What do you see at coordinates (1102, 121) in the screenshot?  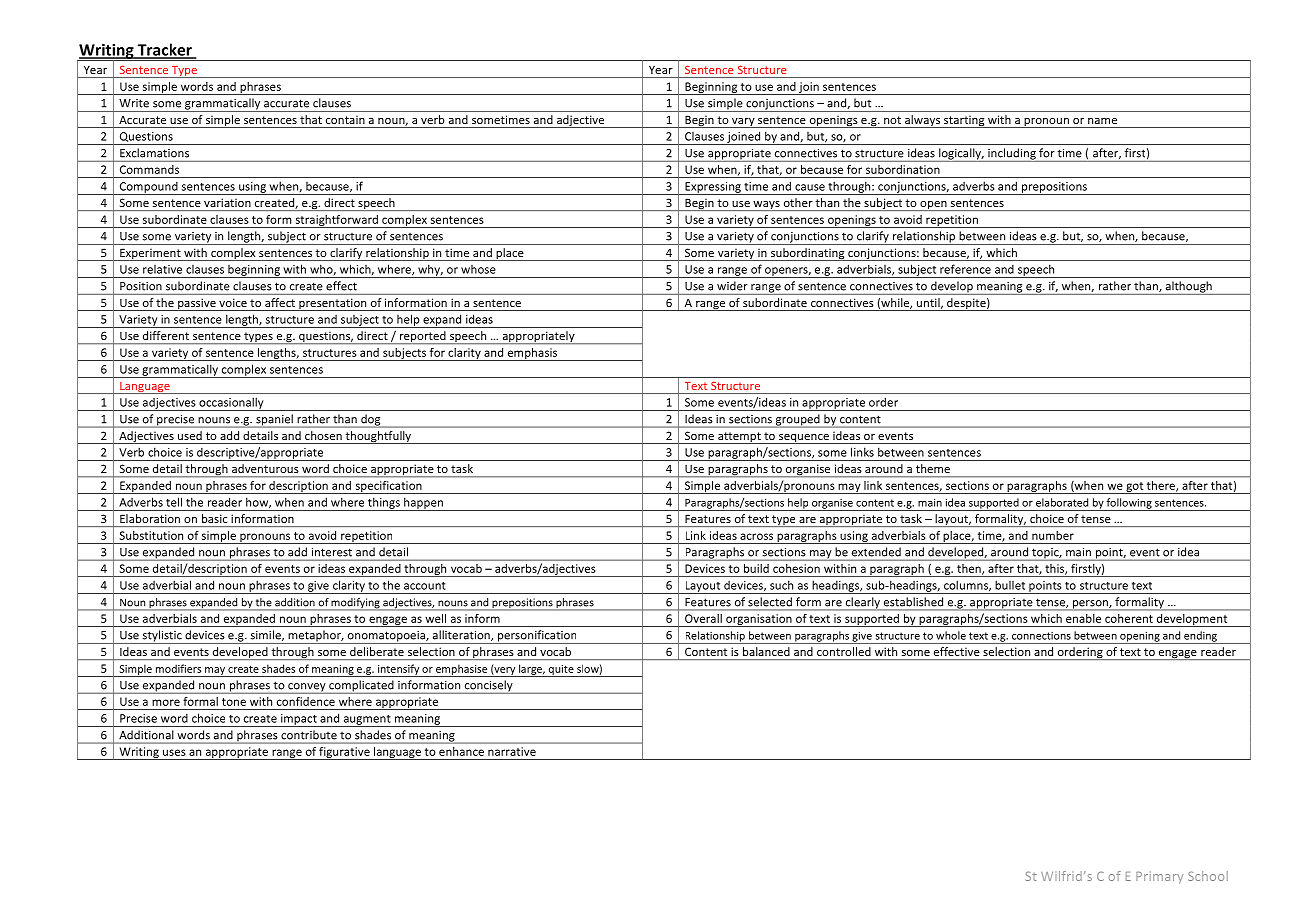 I see `name` at bounding box center [1102, 121].
